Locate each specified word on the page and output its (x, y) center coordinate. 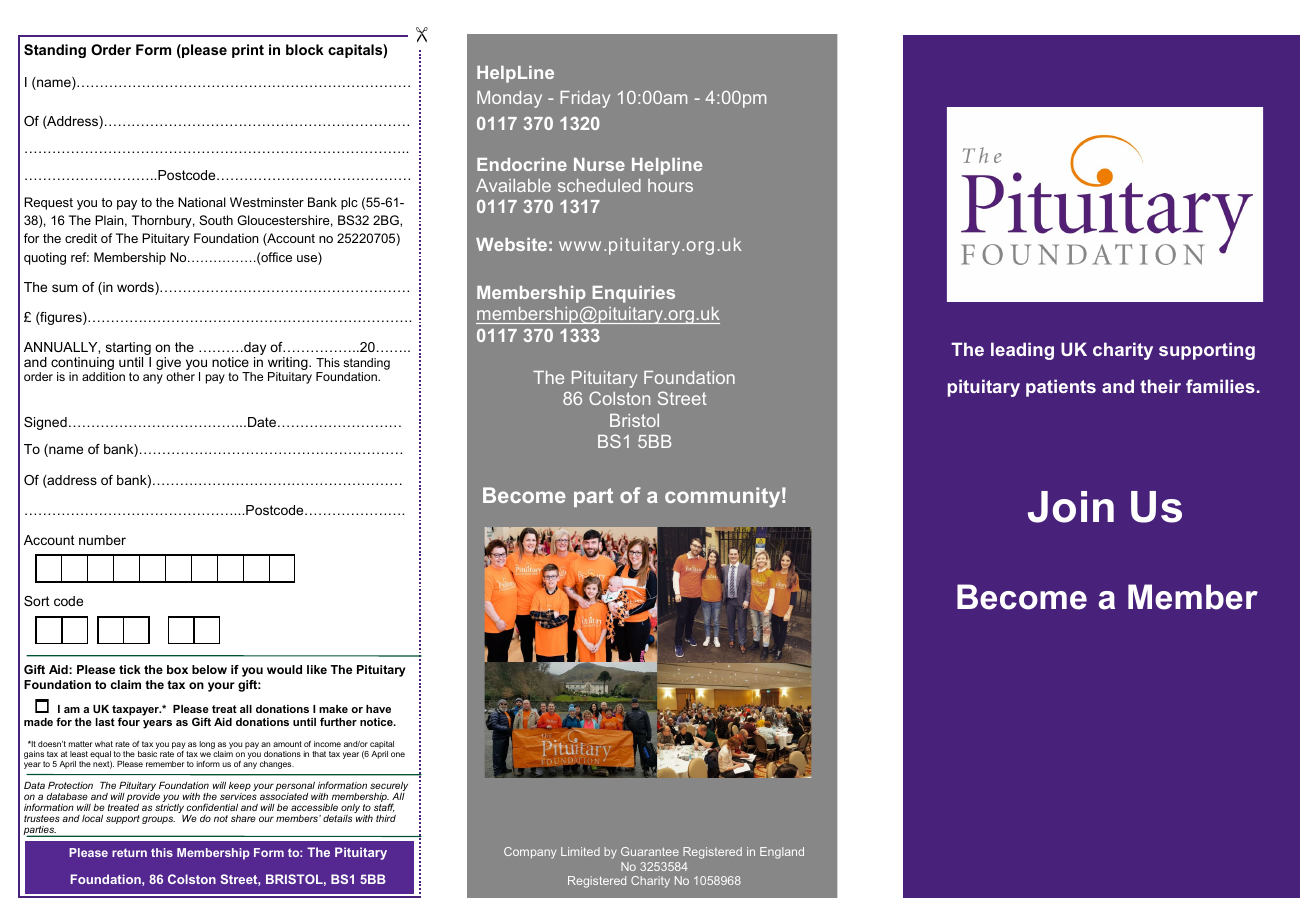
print (248, 51)
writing (289, 365)
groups (158, 820)
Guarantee (650, 851)
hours (670, 185)
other (180, 376)
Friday (585, 99)
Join (1071, 507)
